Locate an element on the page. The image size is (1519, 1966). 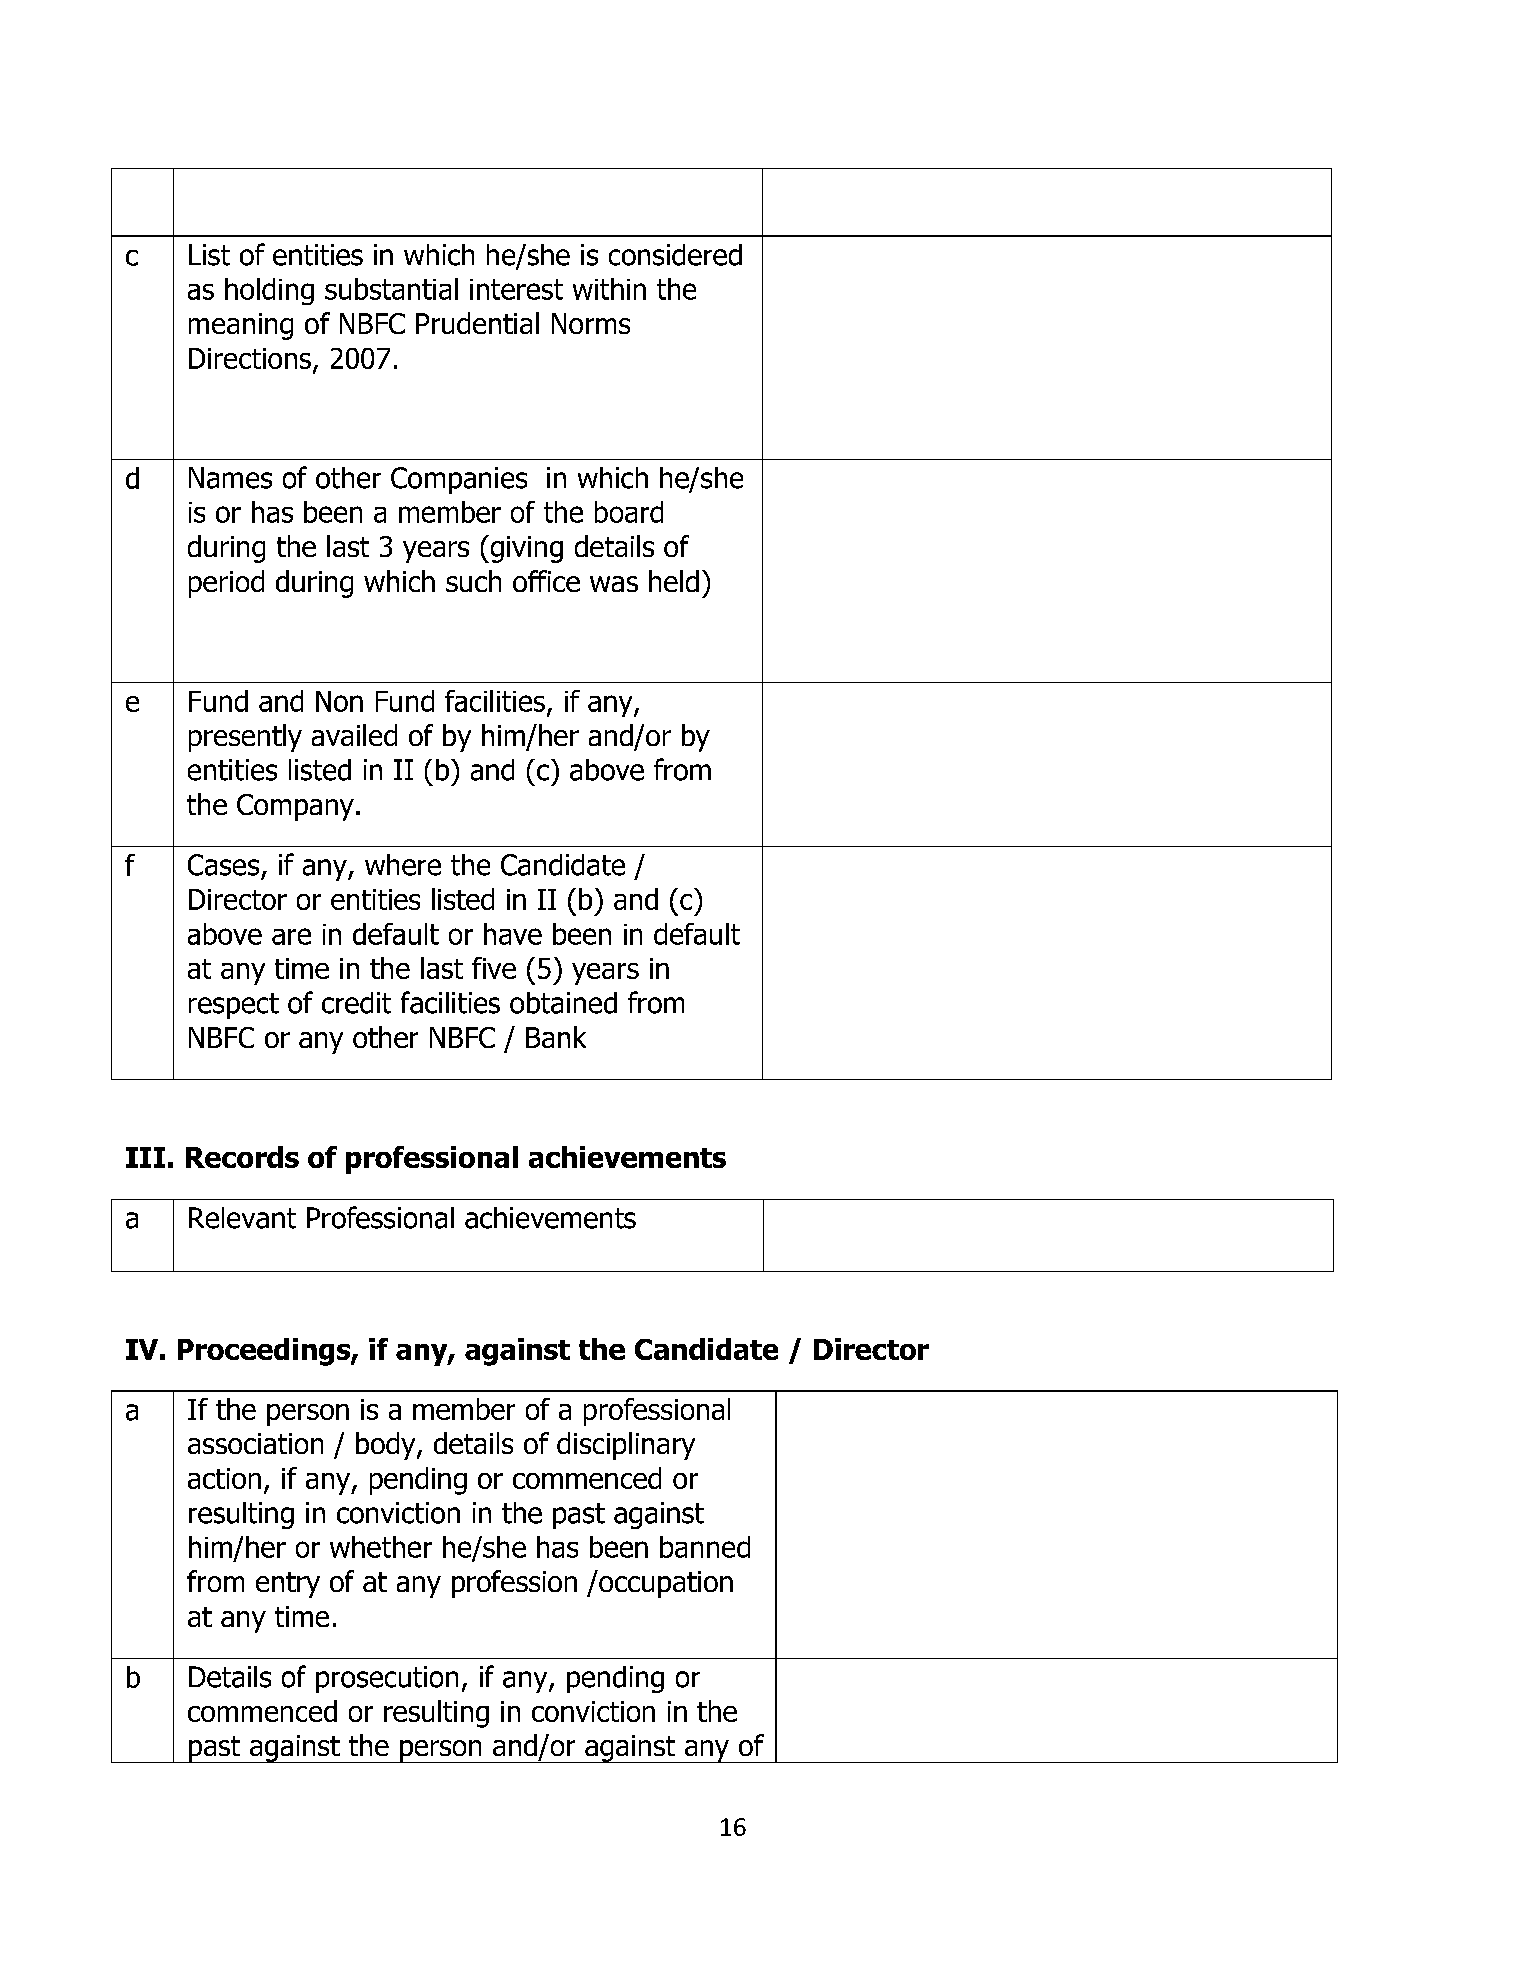
period is located at coordinates (226, 584).
